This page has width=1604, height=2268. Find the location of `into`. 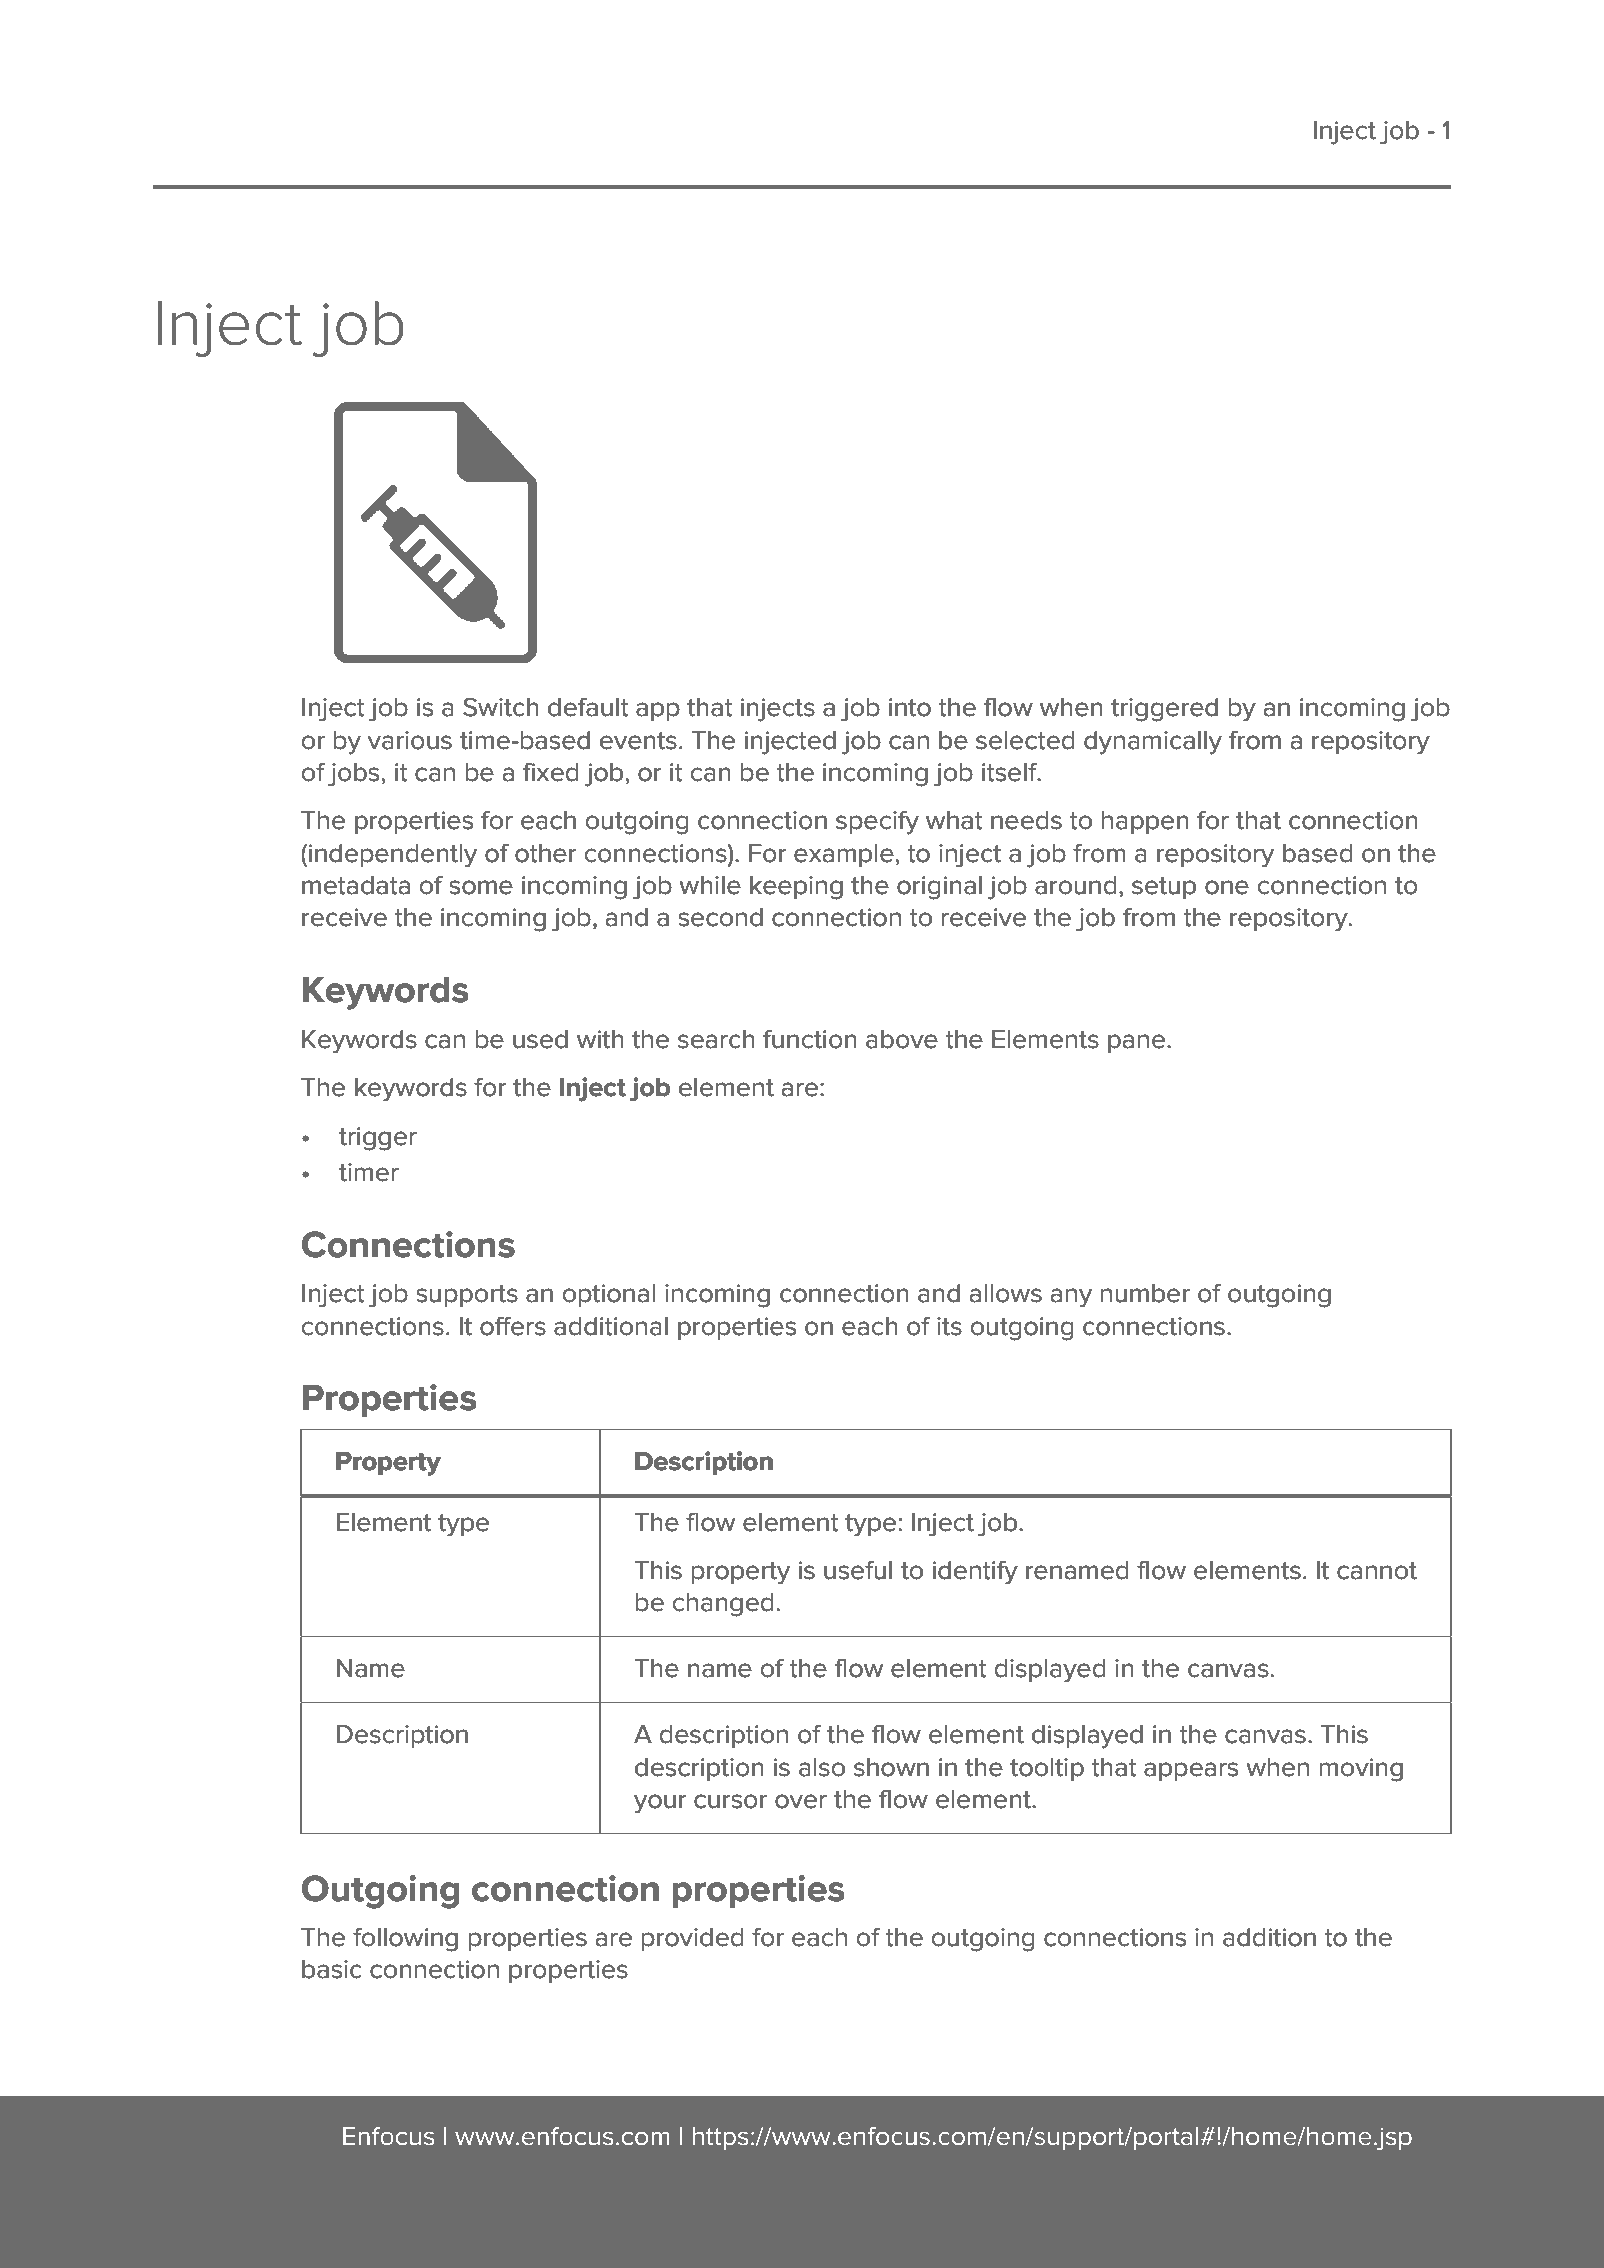

into is located at coordinates (910, 707).
